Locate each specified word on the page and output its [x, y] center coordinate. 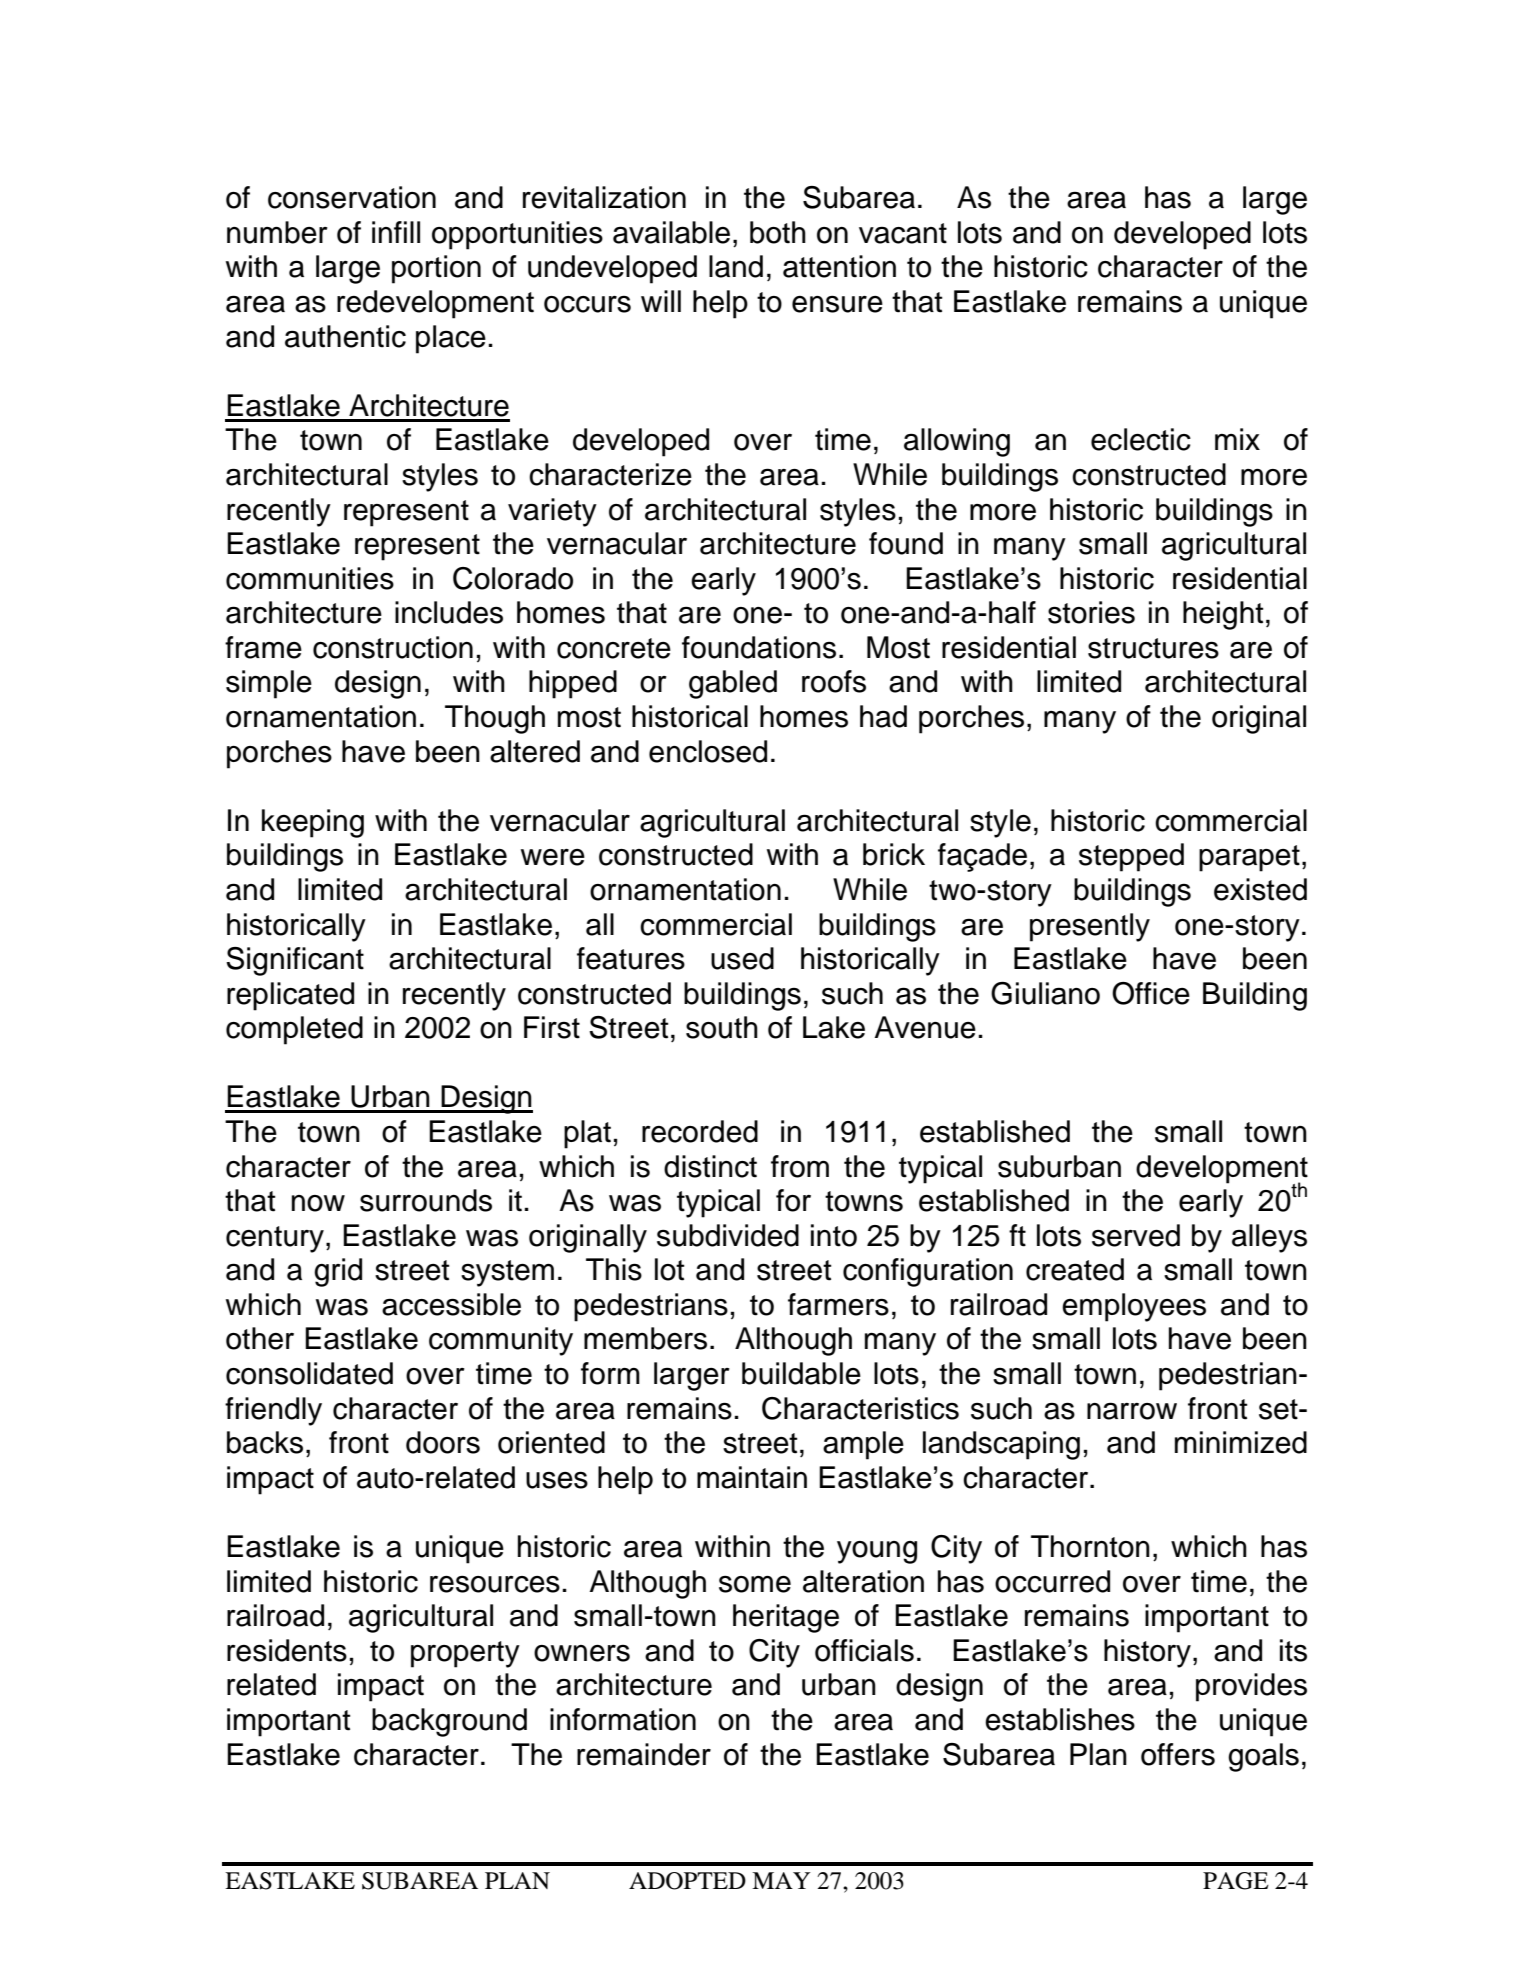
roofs [834, 681]
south [722, 1027]
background [449, 1722]
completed [294, 1030]
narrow [1132, 1411]
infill [396, 232]
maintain [752, 1477]
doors [443, 1442]
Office [1151, 993]
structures [1153, 648]
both [778, 232]
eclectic [1141, 439]
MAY [781, 1880]
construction [393, 647]
